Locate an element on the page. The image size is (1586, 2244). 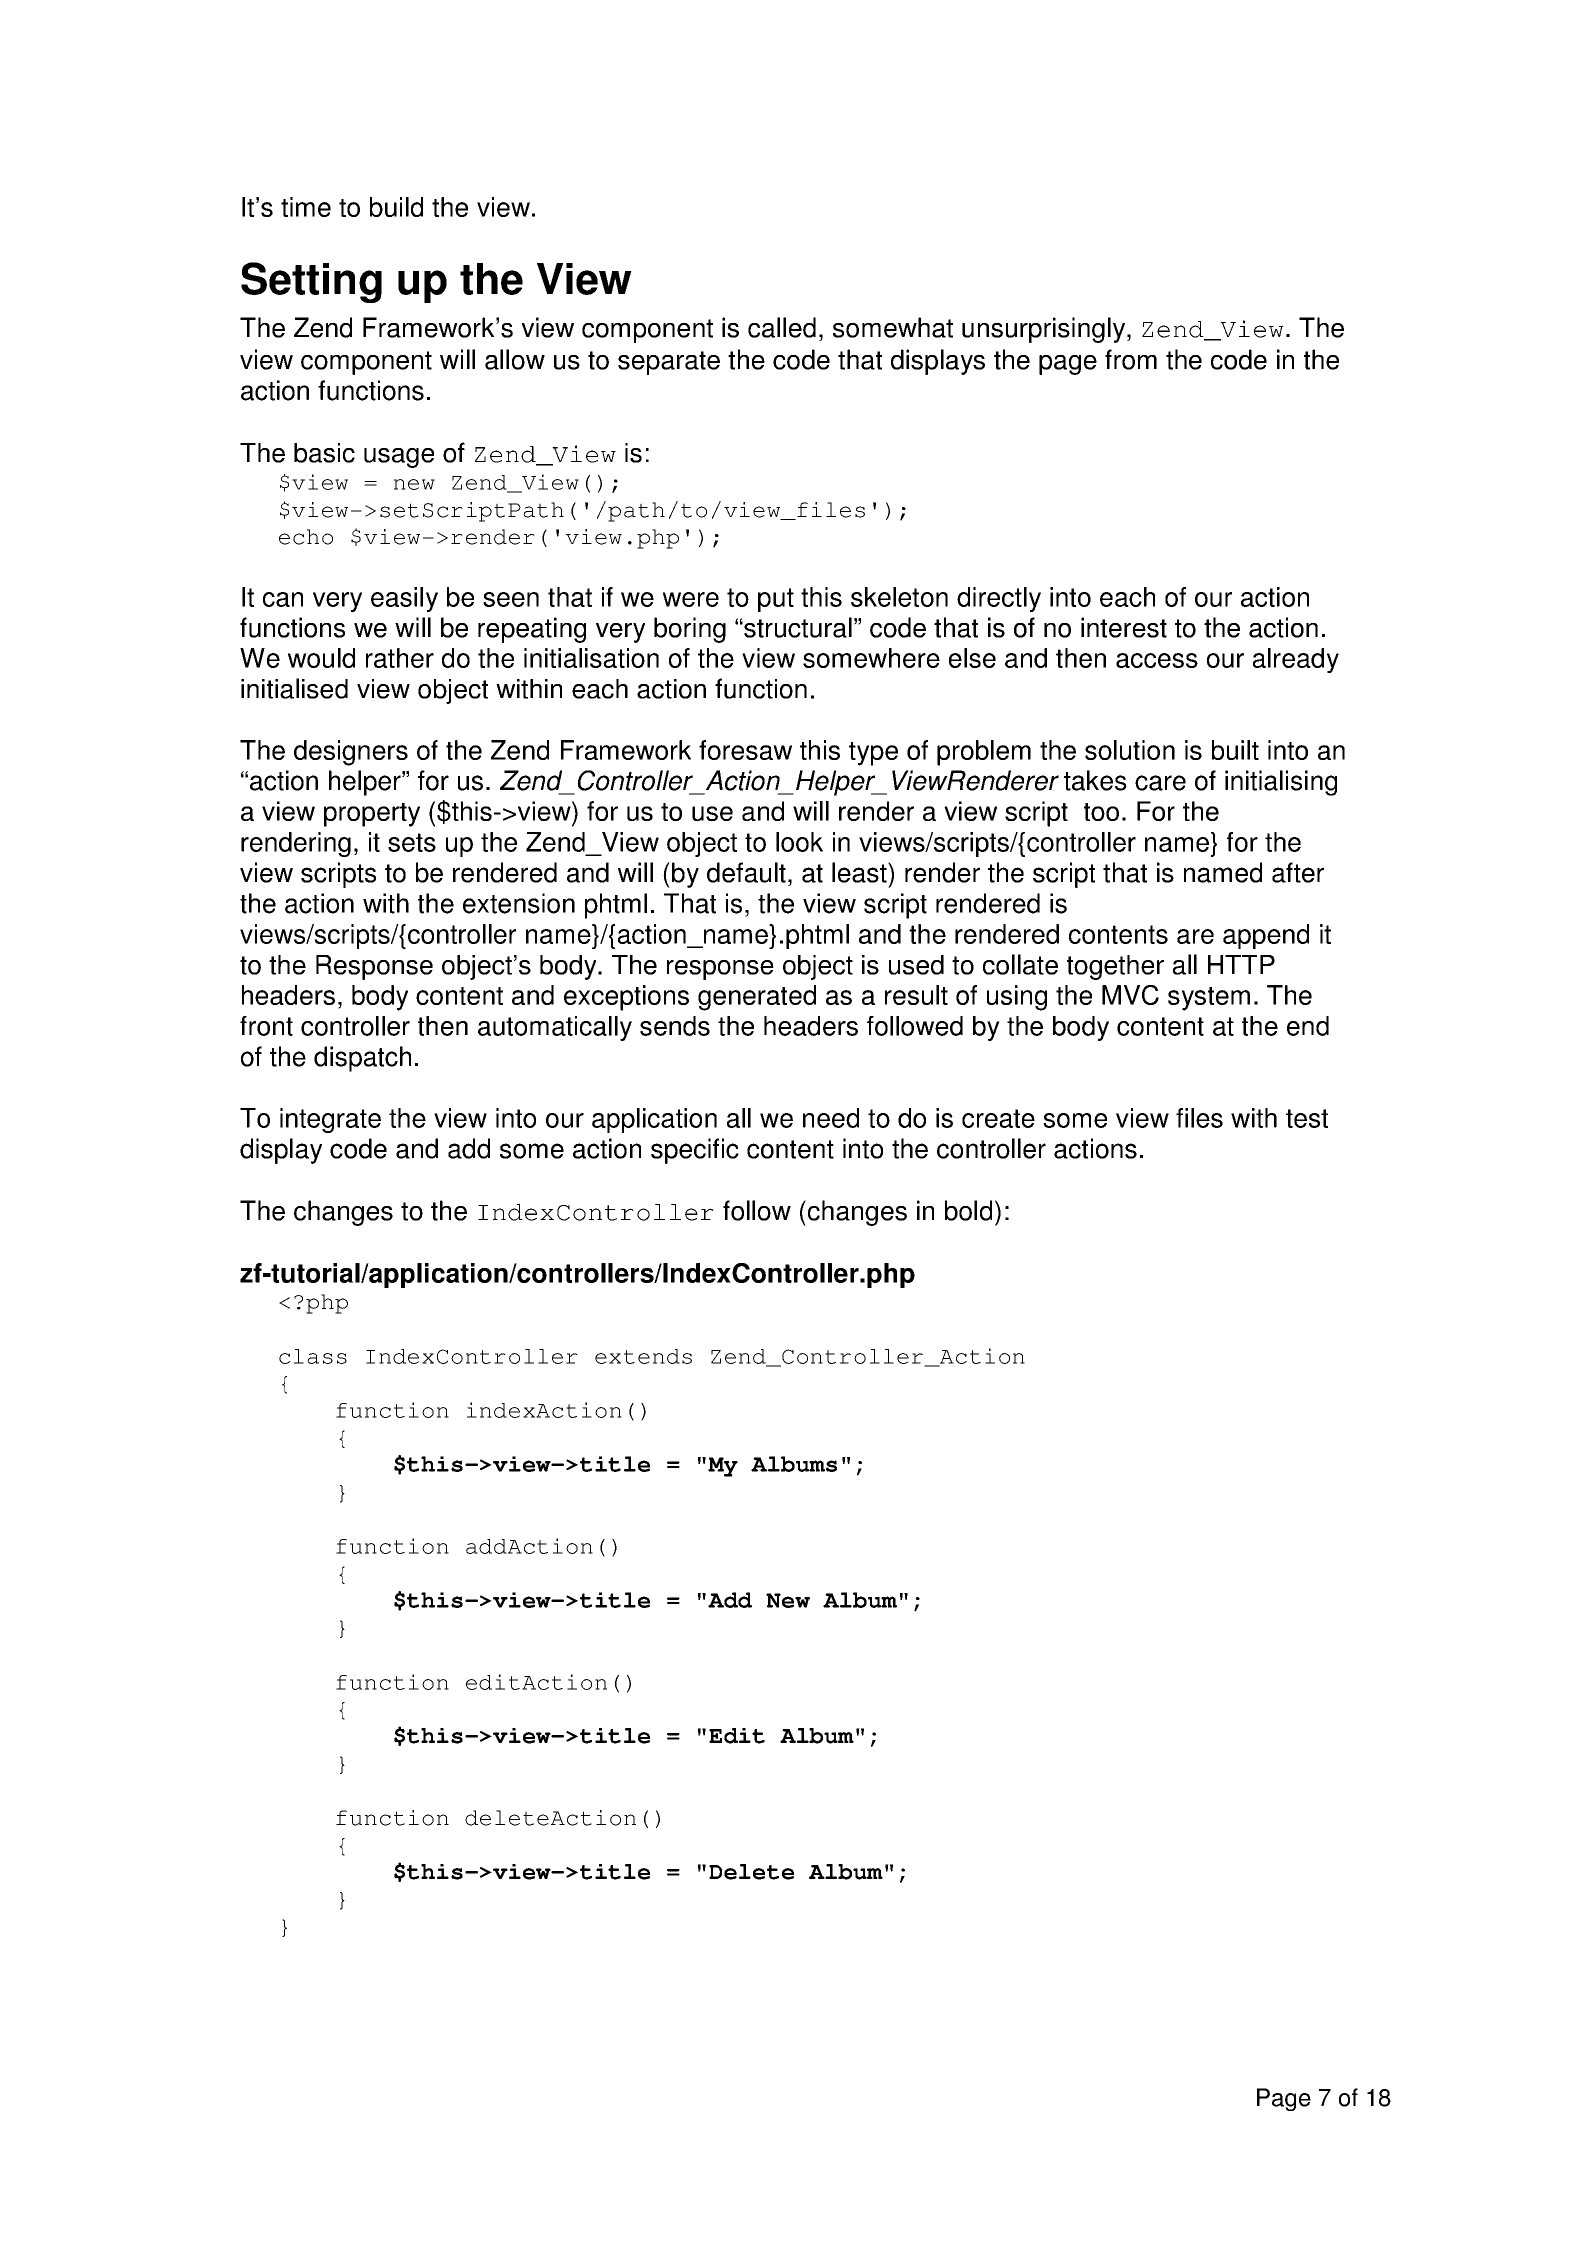
called is located at coordinates (782, 327).
